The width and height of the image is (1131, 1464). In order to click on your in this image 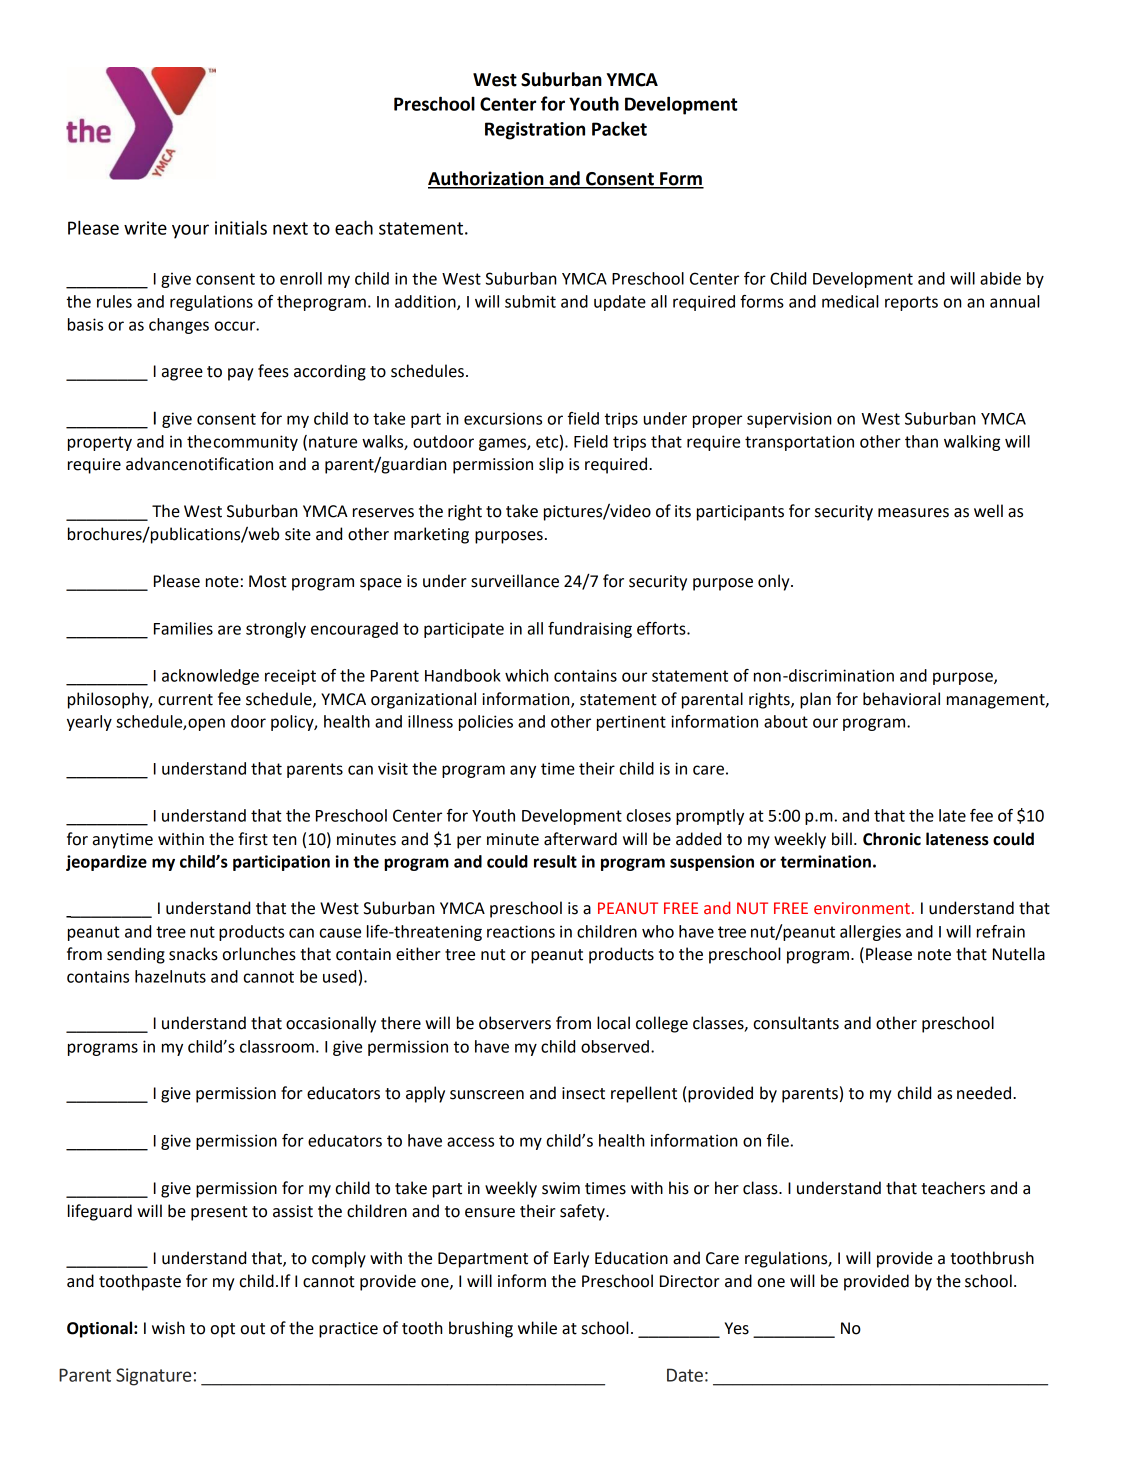, I will do `click(190, 231)`.
